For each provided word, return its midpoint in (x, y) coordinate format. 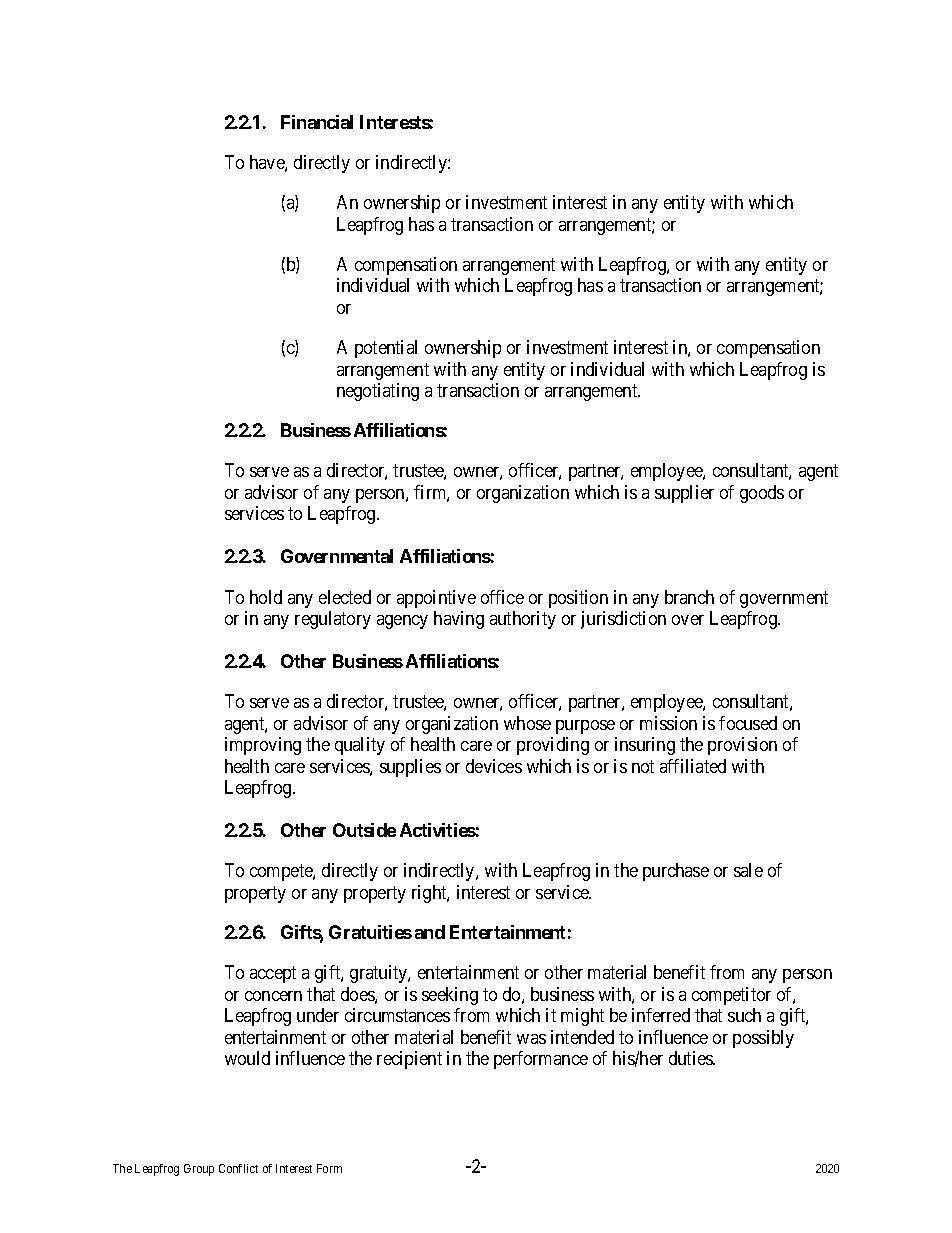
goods (762, 494)
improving (263, 746)
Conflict (238, 1168)
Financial (317, 122)
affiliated (693, 766)
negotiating (378, 392)
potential (386, 349)
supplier (684, 494)
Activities (438, 830)
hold (266, 597)
